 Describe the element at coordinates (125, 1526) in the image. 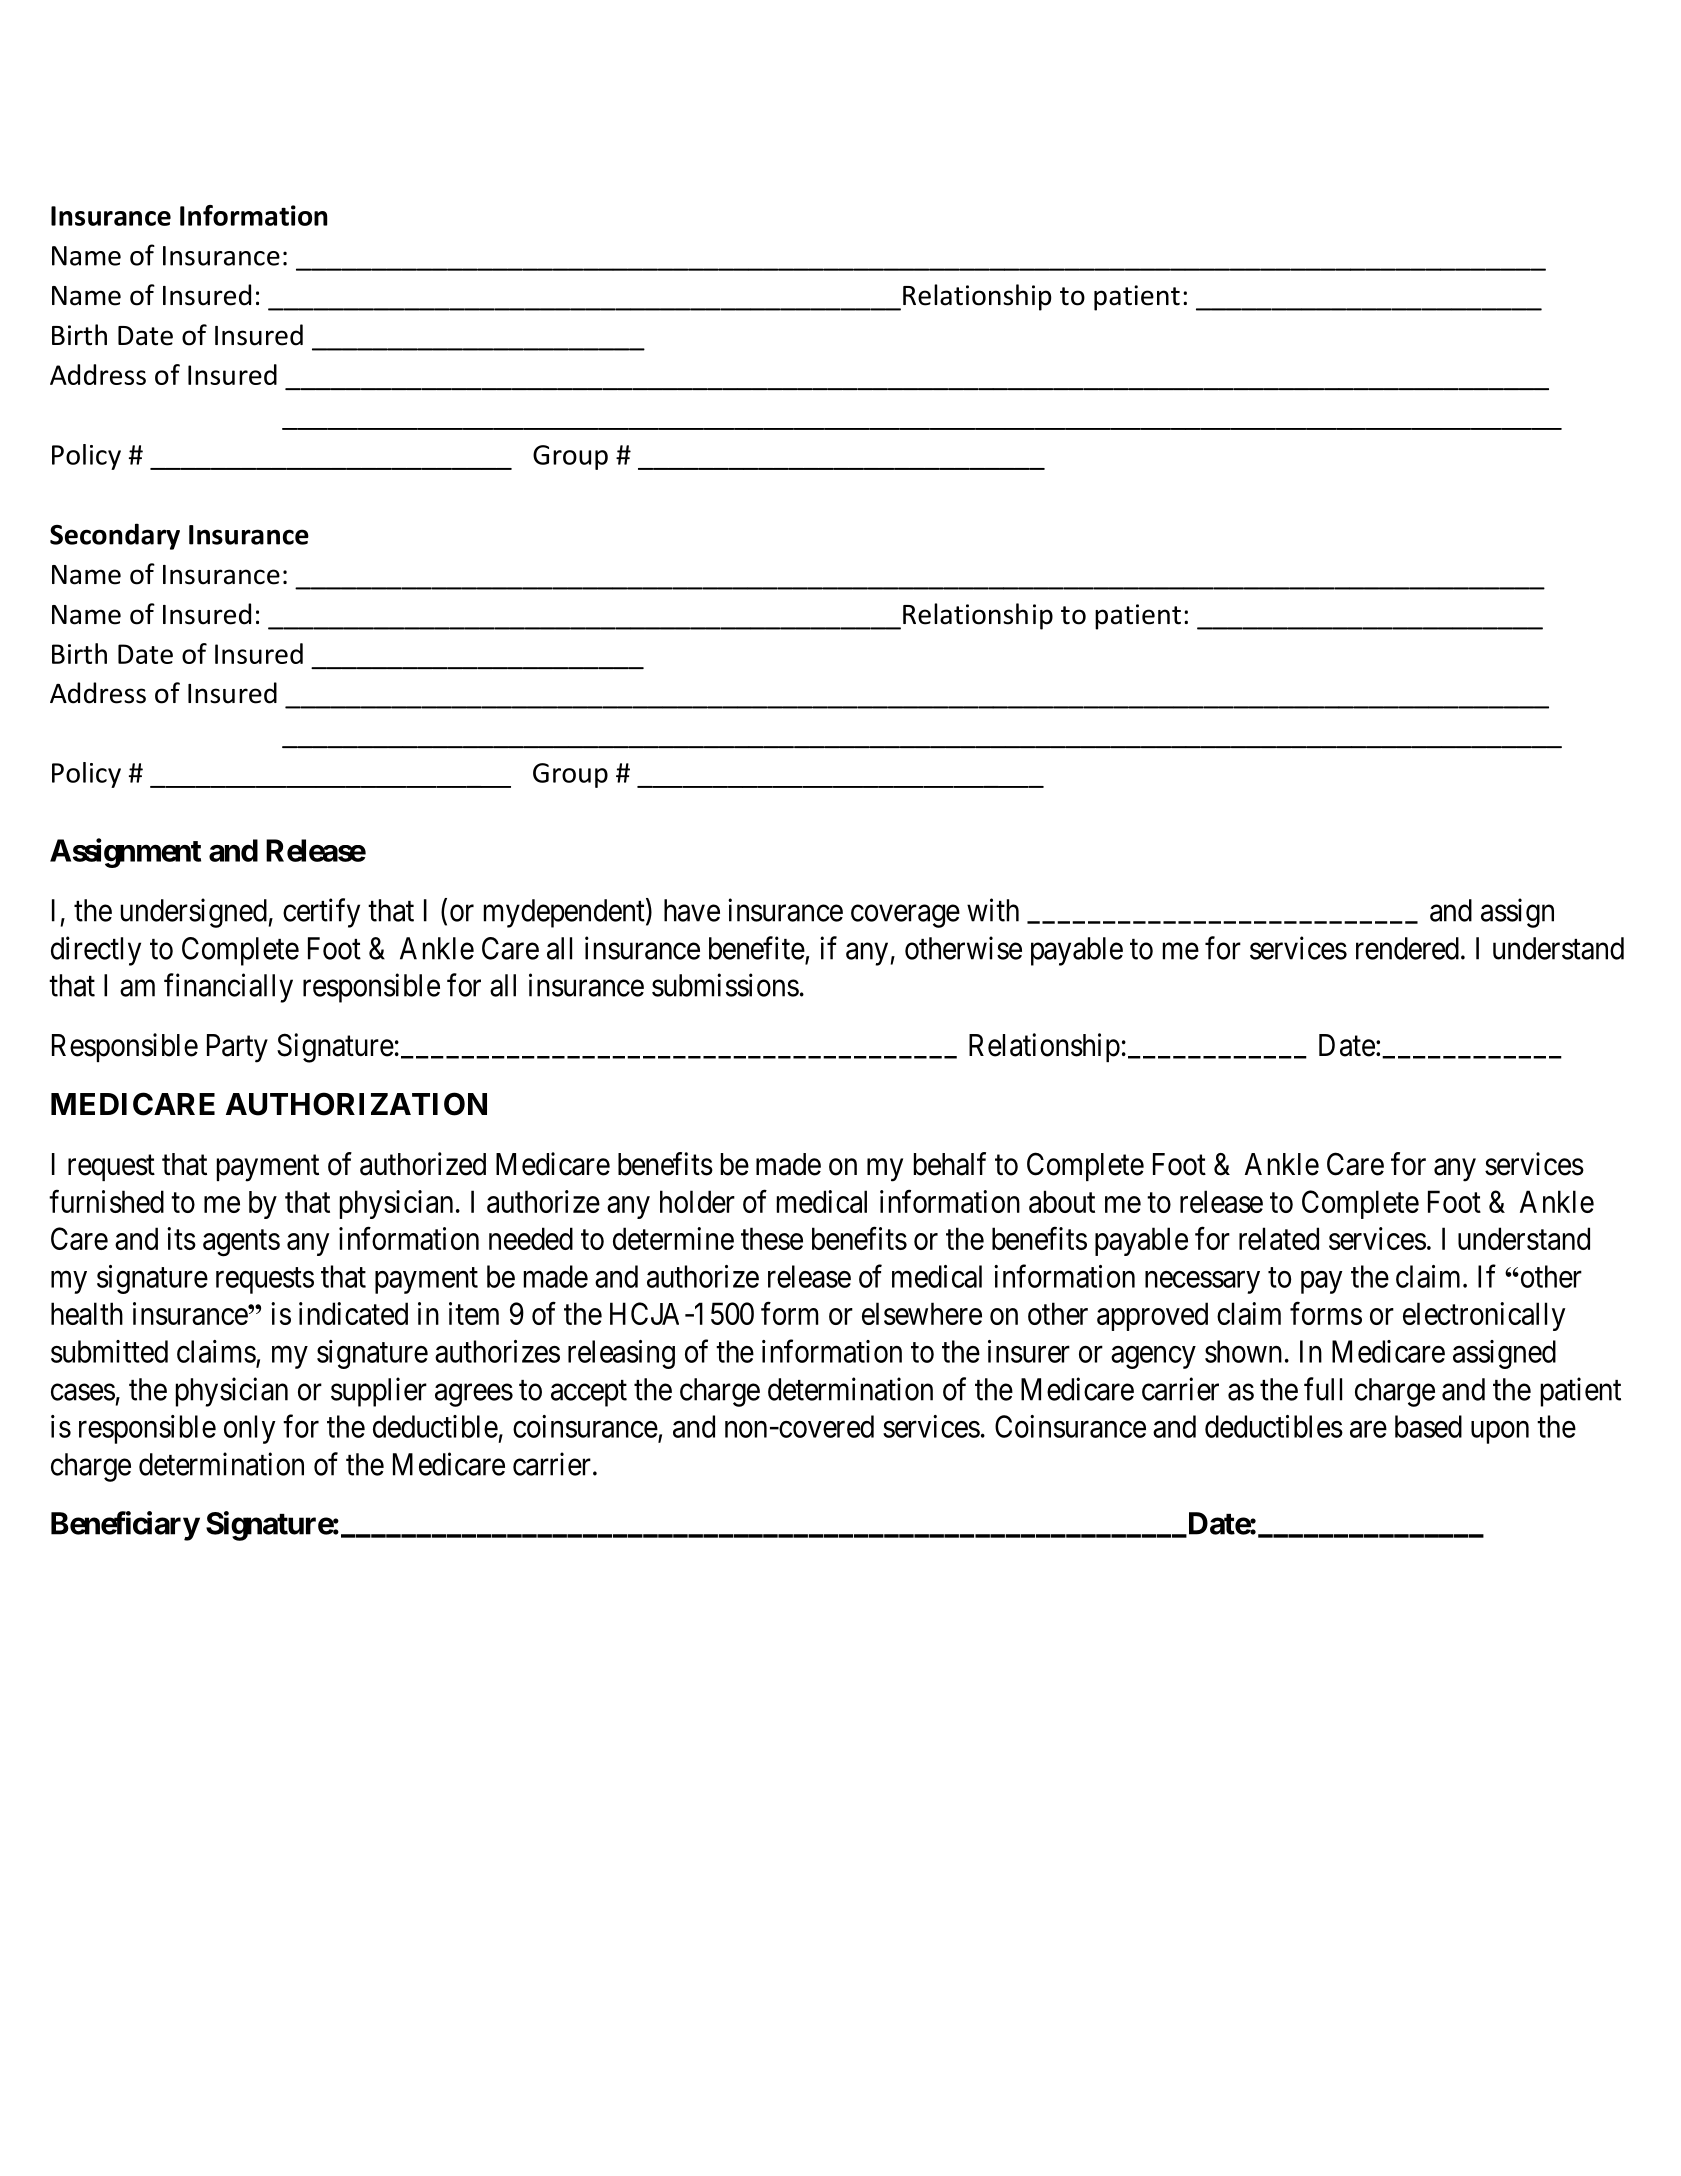

I see `Beneficiary` at that location.
